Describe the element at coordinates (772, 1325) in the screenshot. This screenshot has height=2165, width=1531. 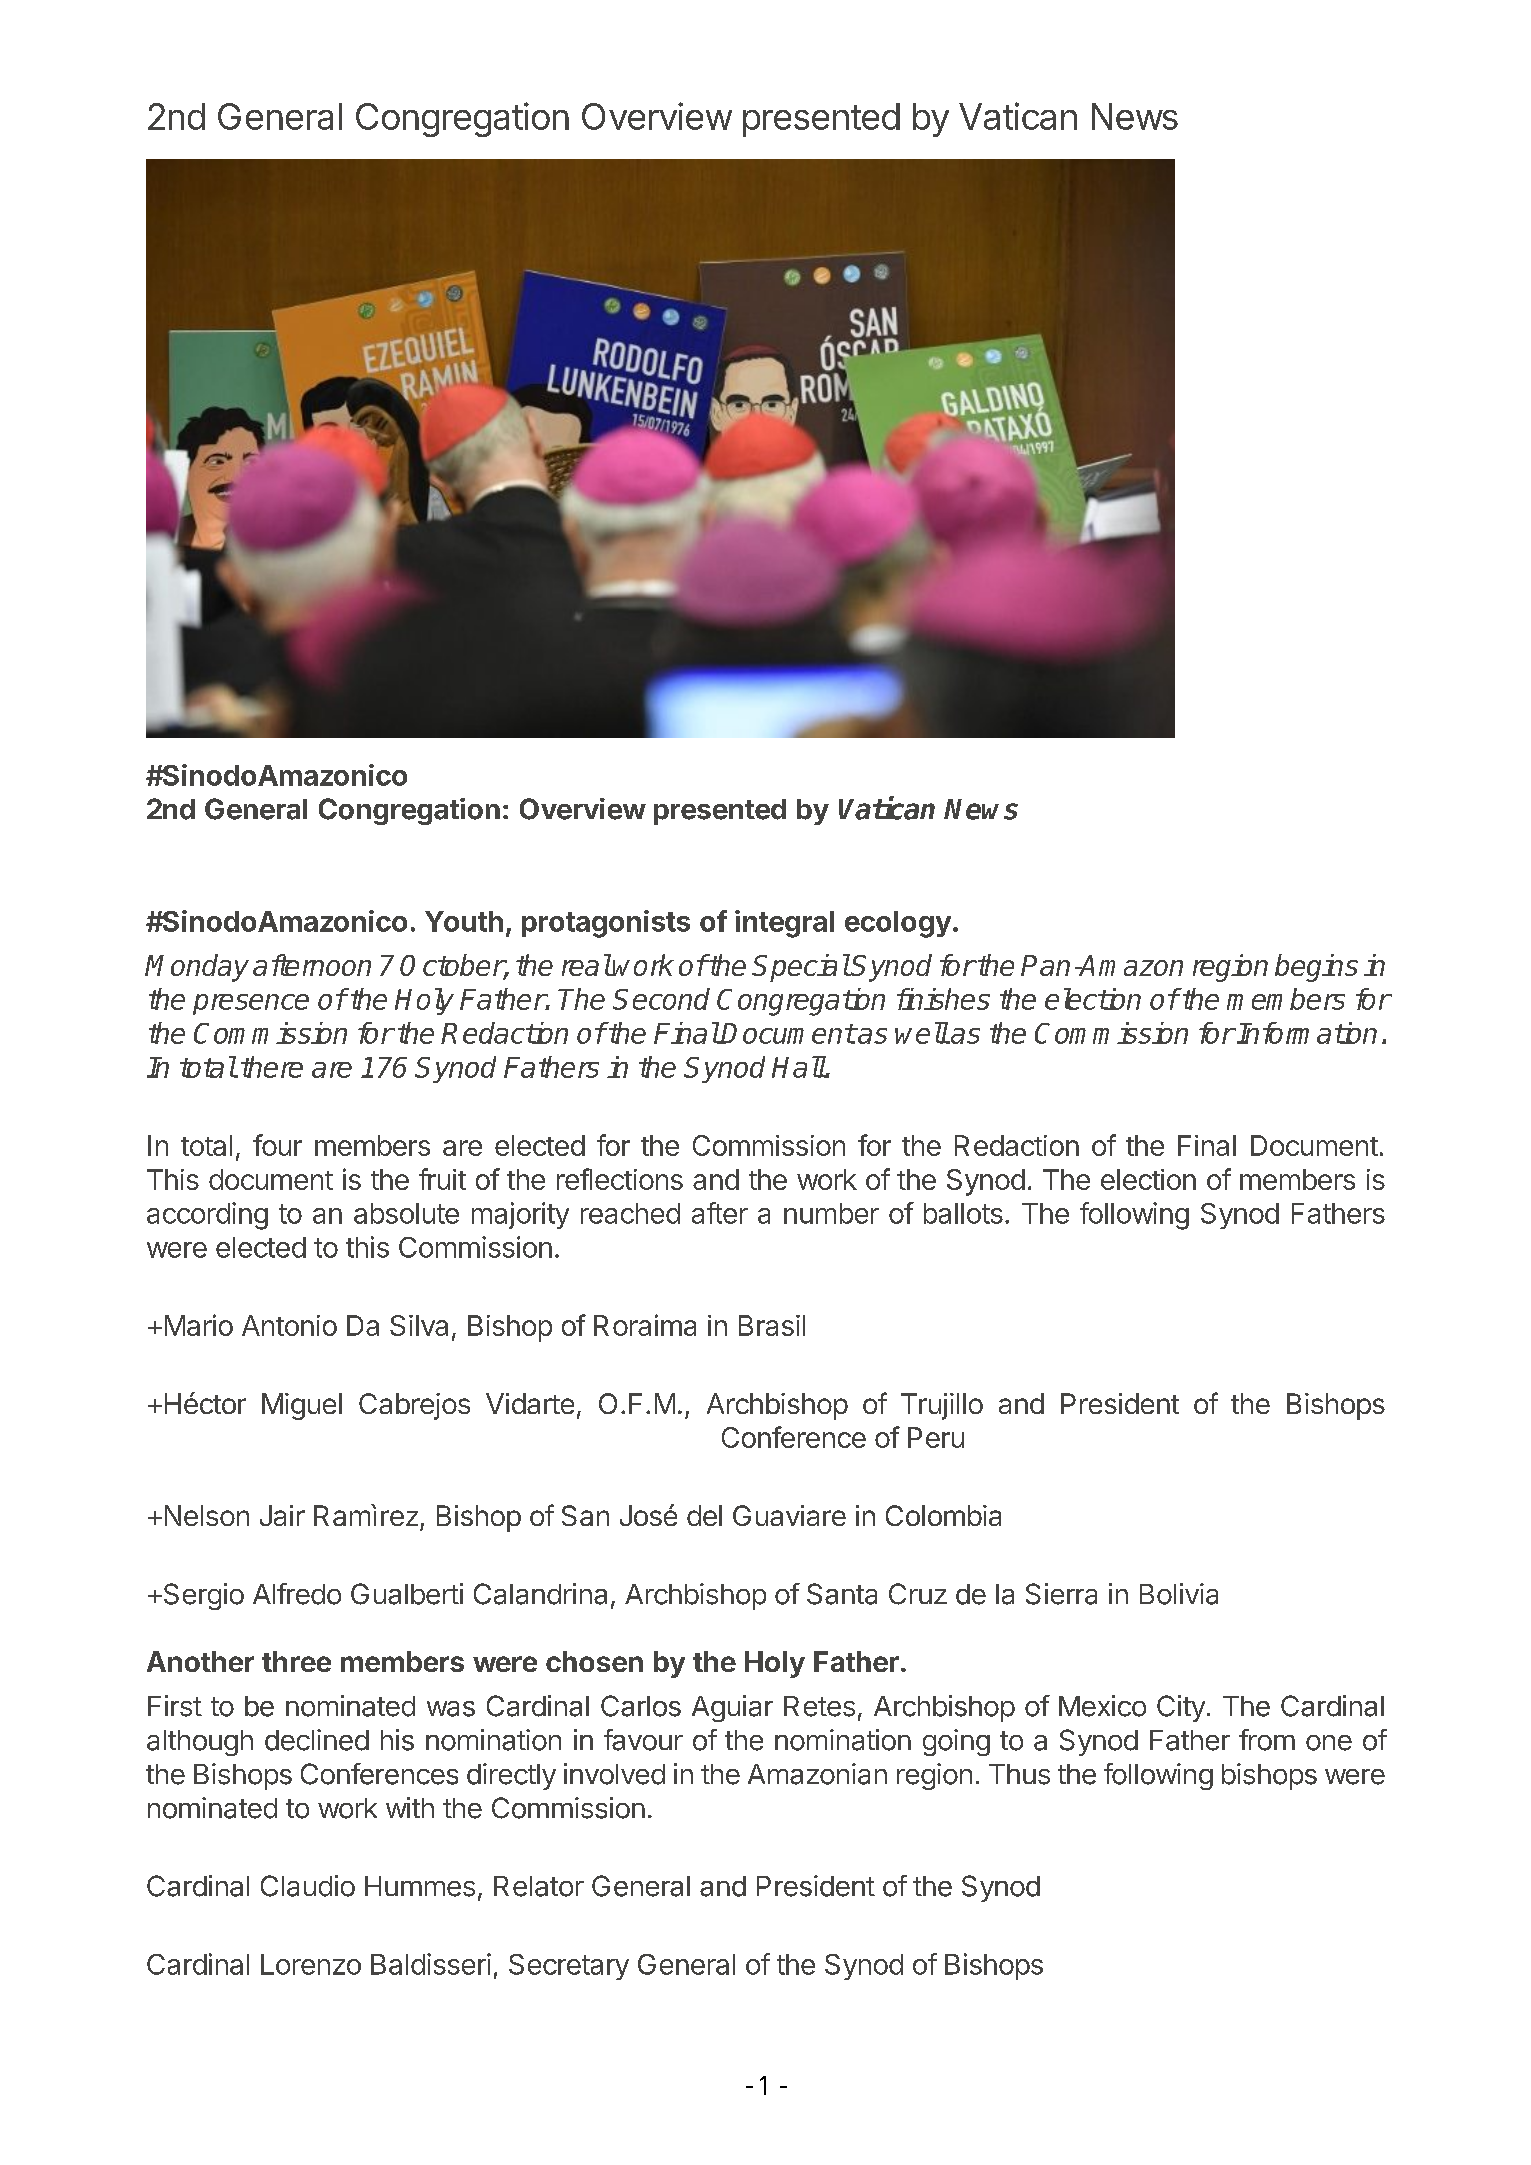
I see `Brasil` at that location.
